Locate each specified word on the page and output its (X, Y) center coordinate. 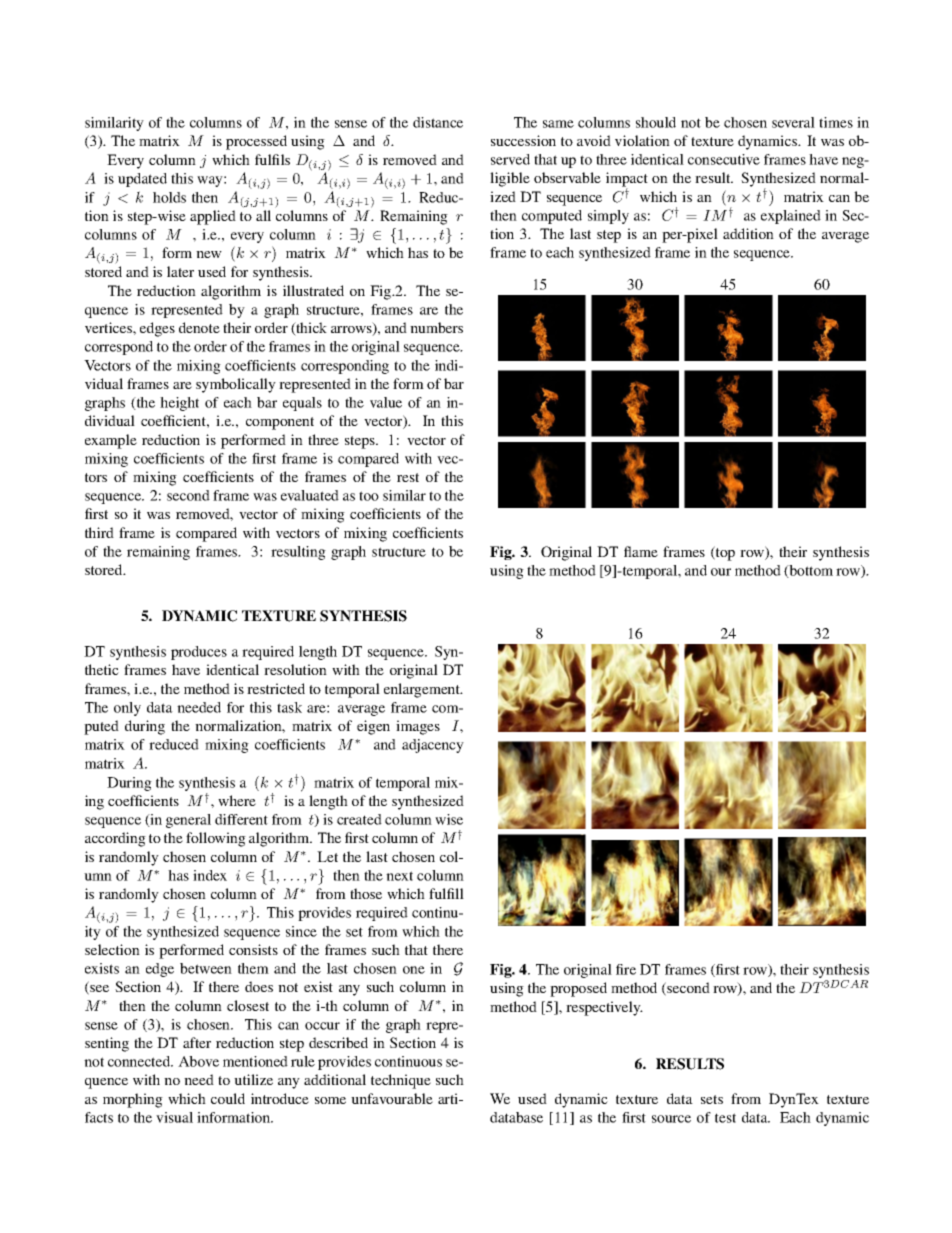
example (111, 441)
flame (641, 551)
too (369, 496)
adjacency (433, 746)
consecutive (724, 159)
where (237, 800)
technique (401, 1081)
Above (198, 1061)
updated (142, 180)
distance (438, 122)
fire (626, 969)
